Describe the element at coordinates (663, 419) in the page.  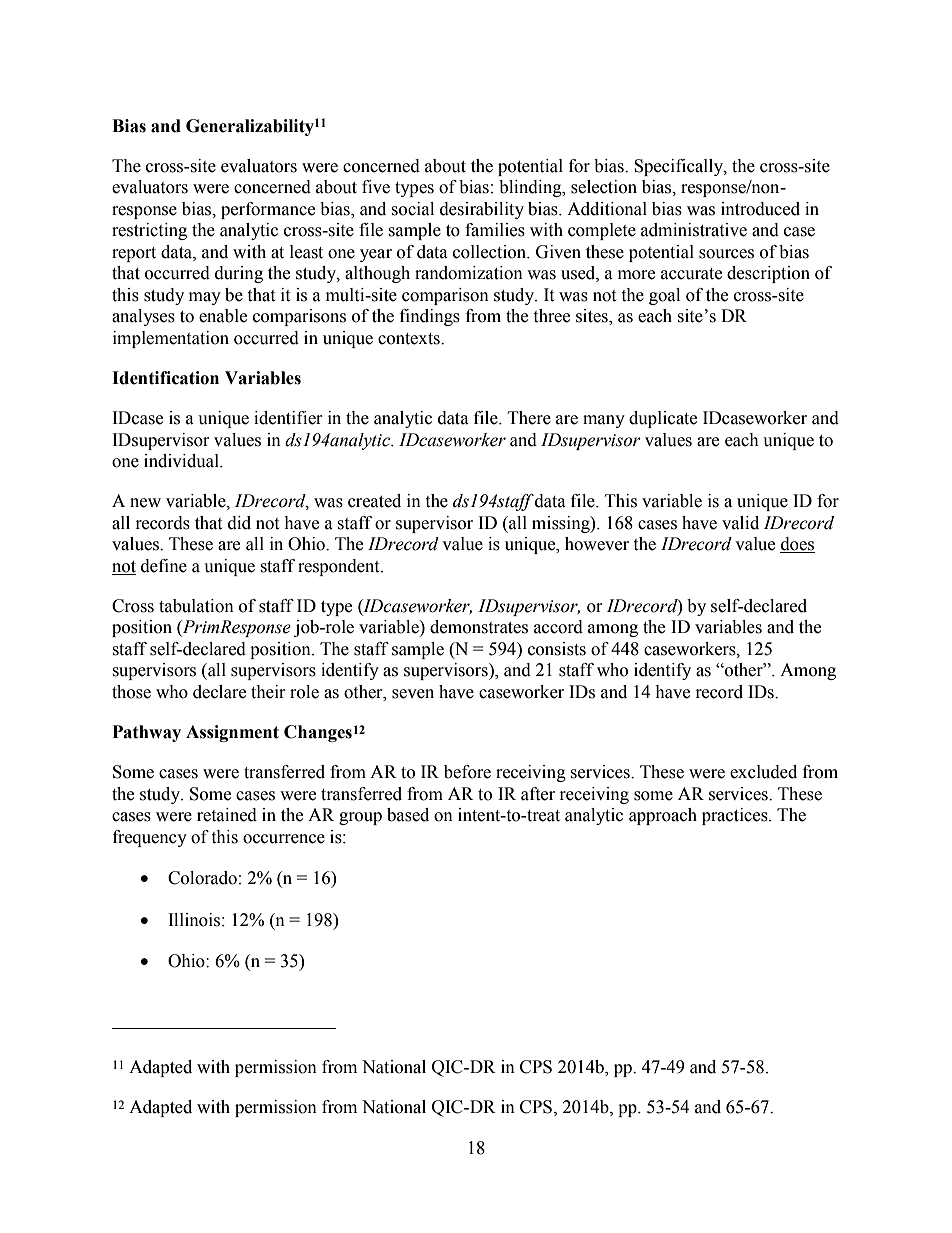
I see `duplicate` at that location.
